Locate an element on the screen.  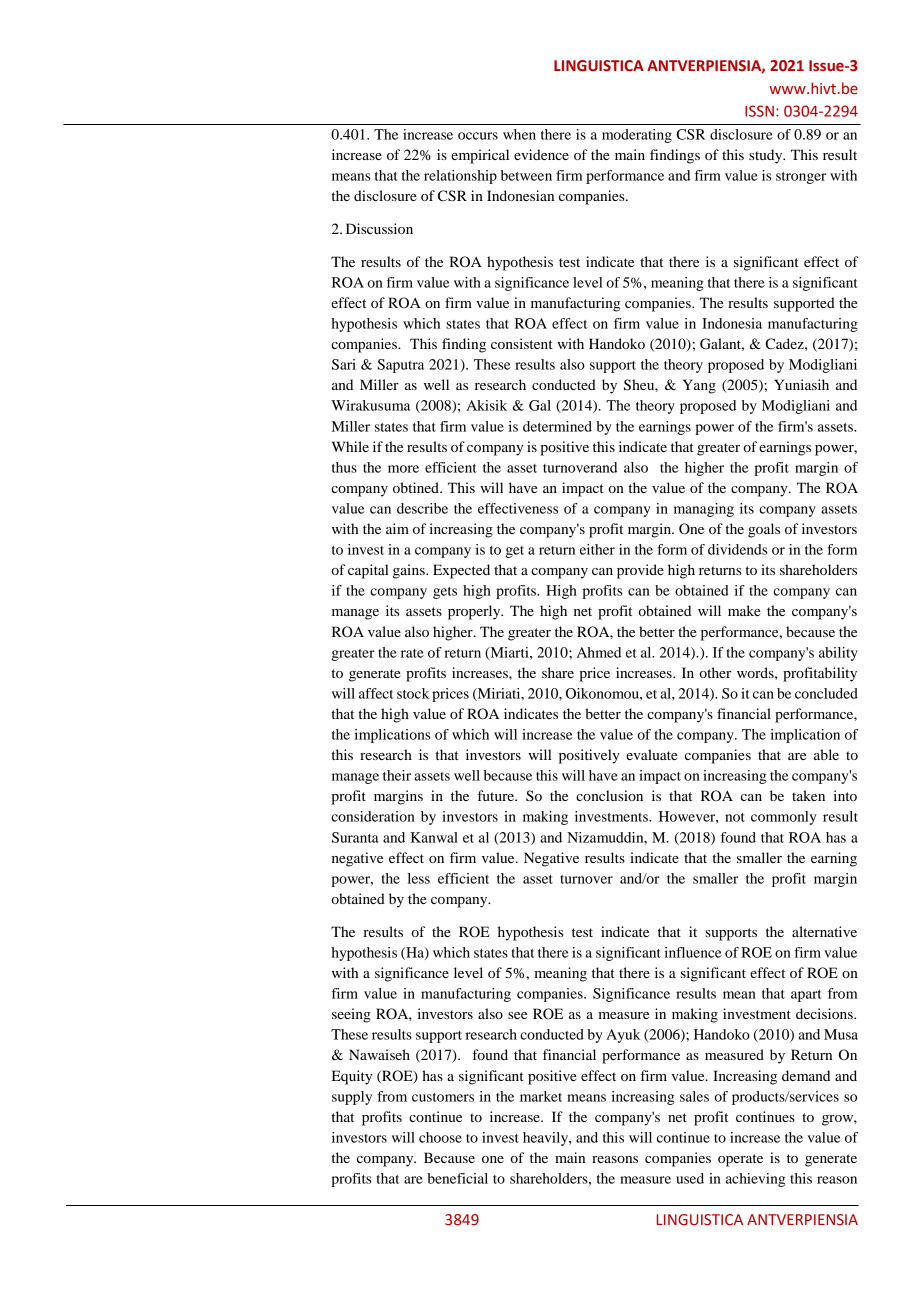
achieving is located at coordinates (755, 1180).
